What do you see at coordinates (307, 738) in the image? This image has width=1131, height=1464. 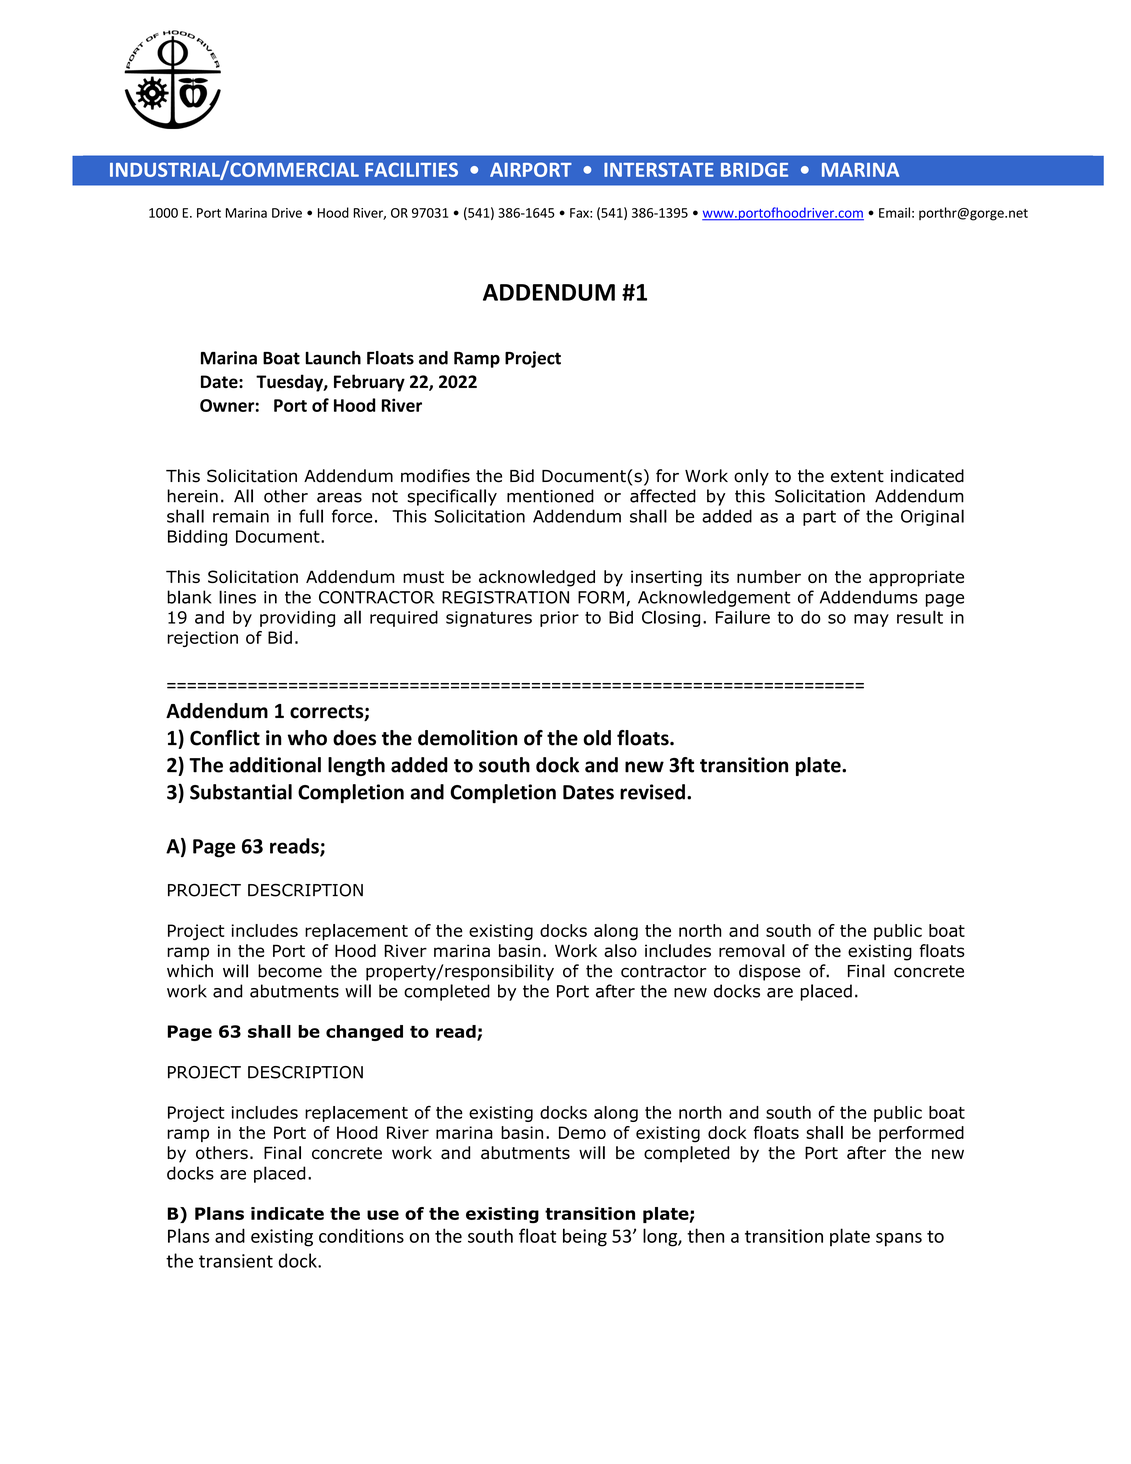 I see `who` at bounding box center [307, 738].
